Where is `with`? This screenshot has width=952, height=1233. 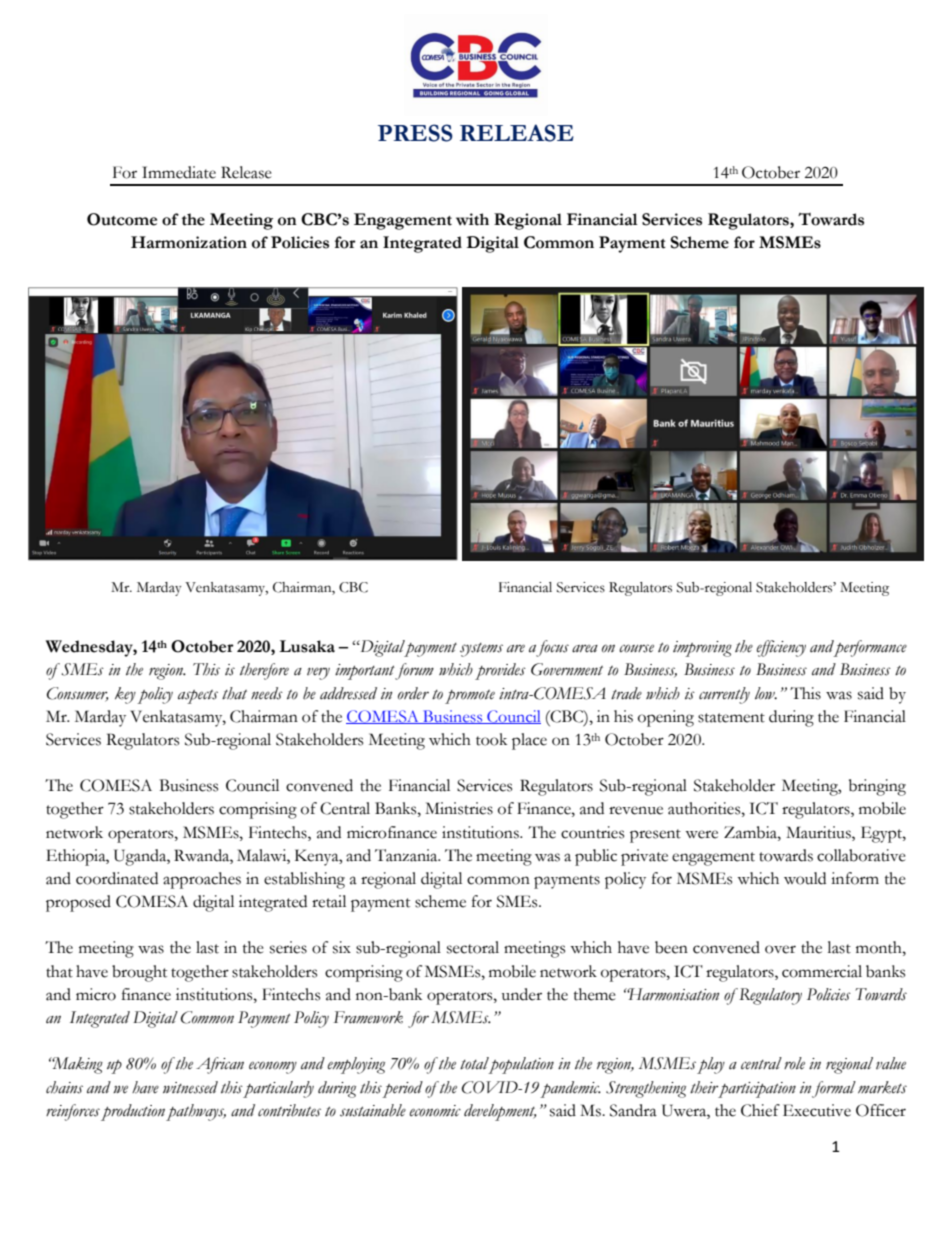
with is located at coordinates (472, 219).
